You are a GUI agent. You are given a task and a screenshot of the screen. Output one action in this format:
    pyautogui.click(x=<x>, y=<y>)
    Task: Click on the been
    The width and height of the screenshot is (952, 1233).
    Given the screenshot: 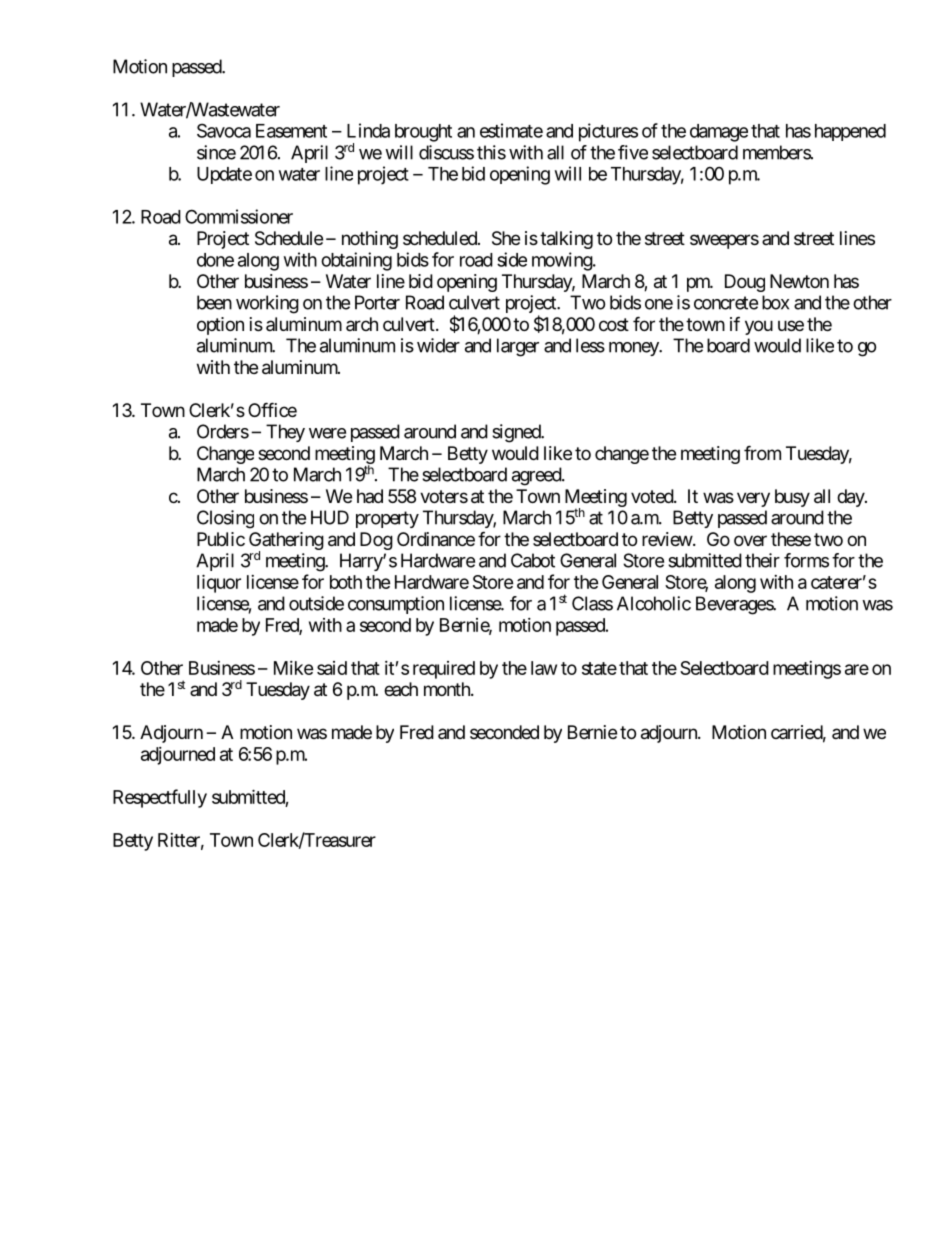 What is the action you would take?
    pyautogui.click(x=214, y=302)
